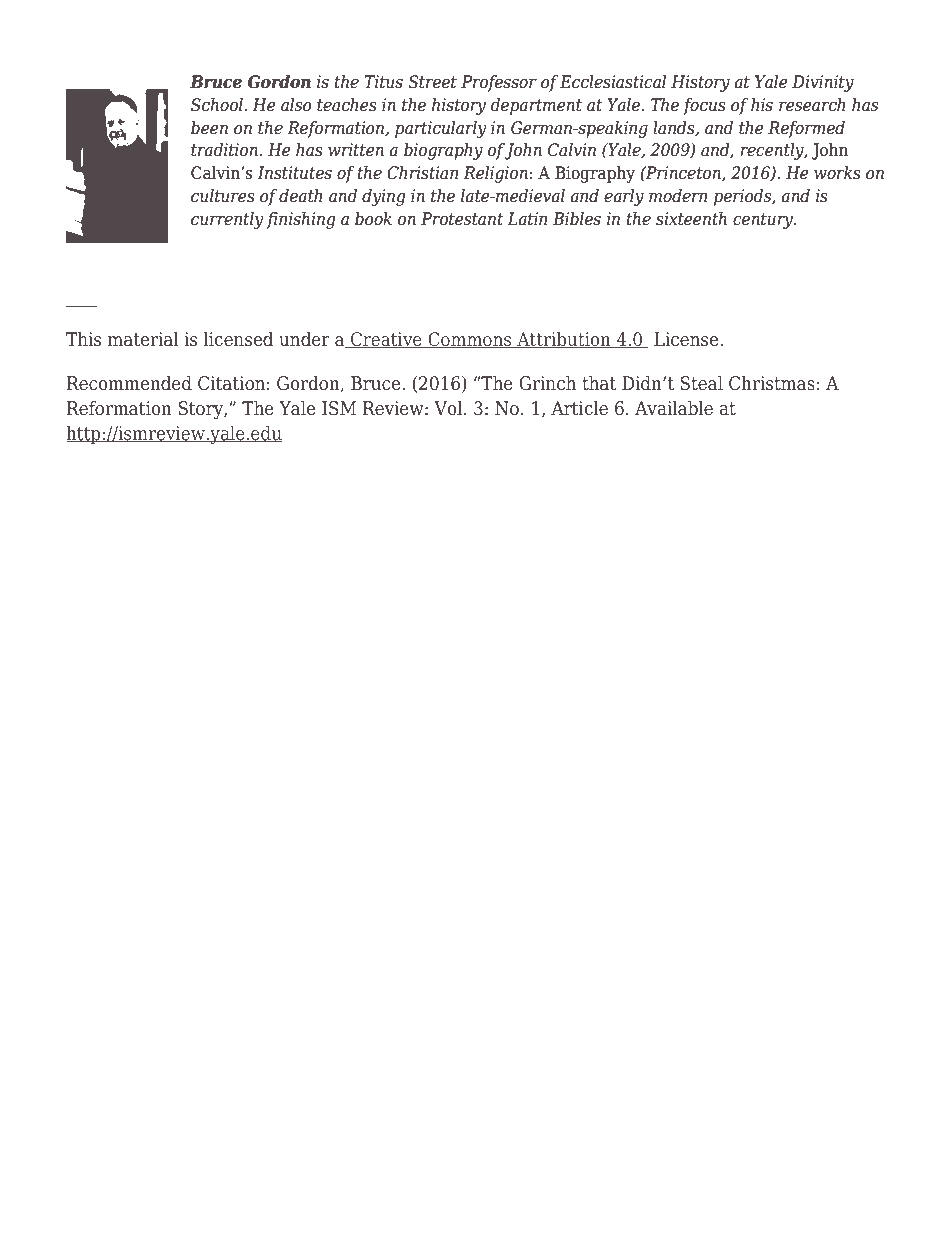 The height and width of the screenshot is (1233, 952). I want to click on modern, so click(678, 196).
